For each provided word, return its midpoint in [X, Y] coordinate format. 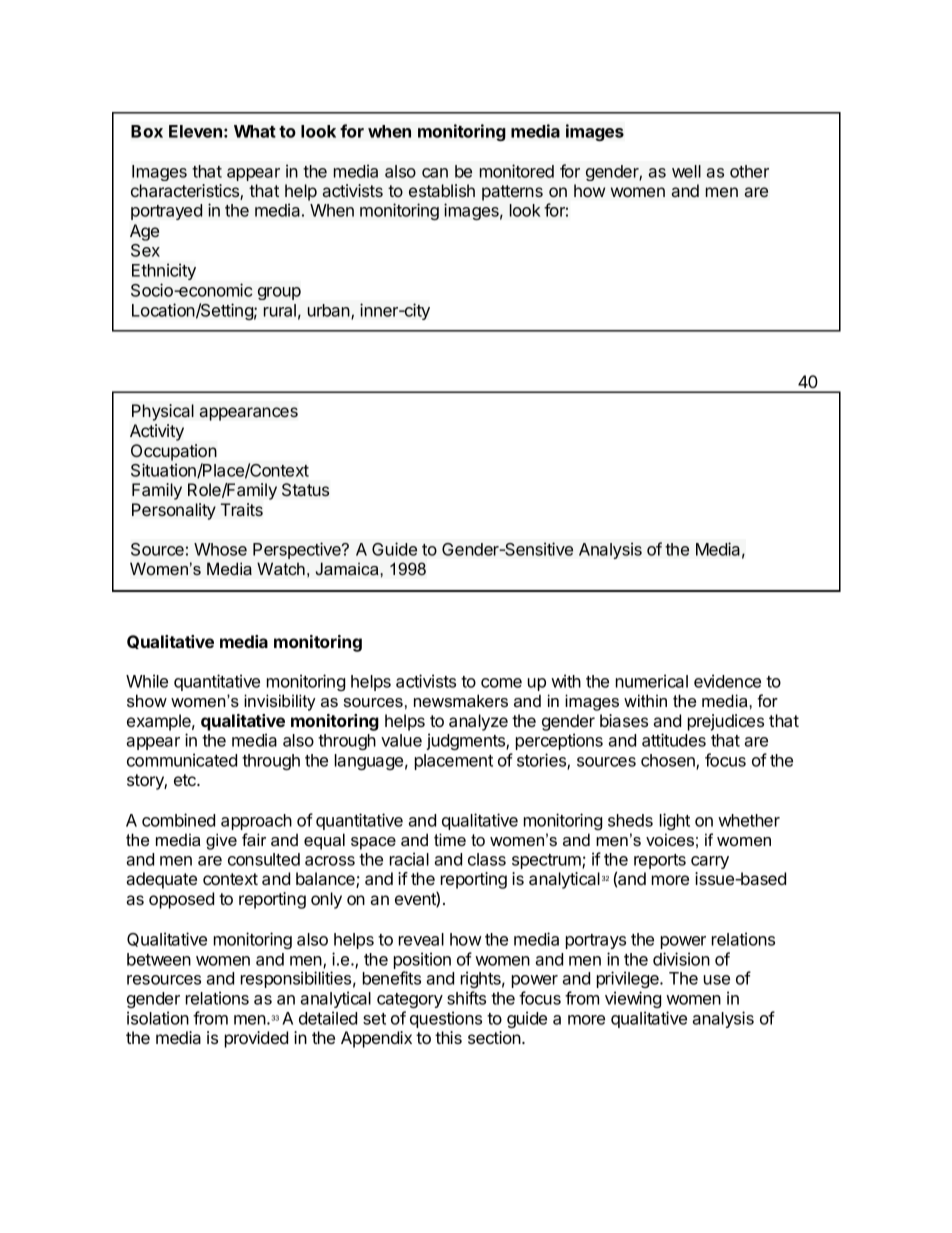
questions [446, 1019]
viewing [633, 999]
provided [256, 1039]
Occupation [174, 452]
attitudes [674, 740]
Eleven [195, 131]
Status [305, 489]
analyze [478, 722]
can [435, 173]
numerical [652, 681]
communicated [182, 760]
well [686, 171]
